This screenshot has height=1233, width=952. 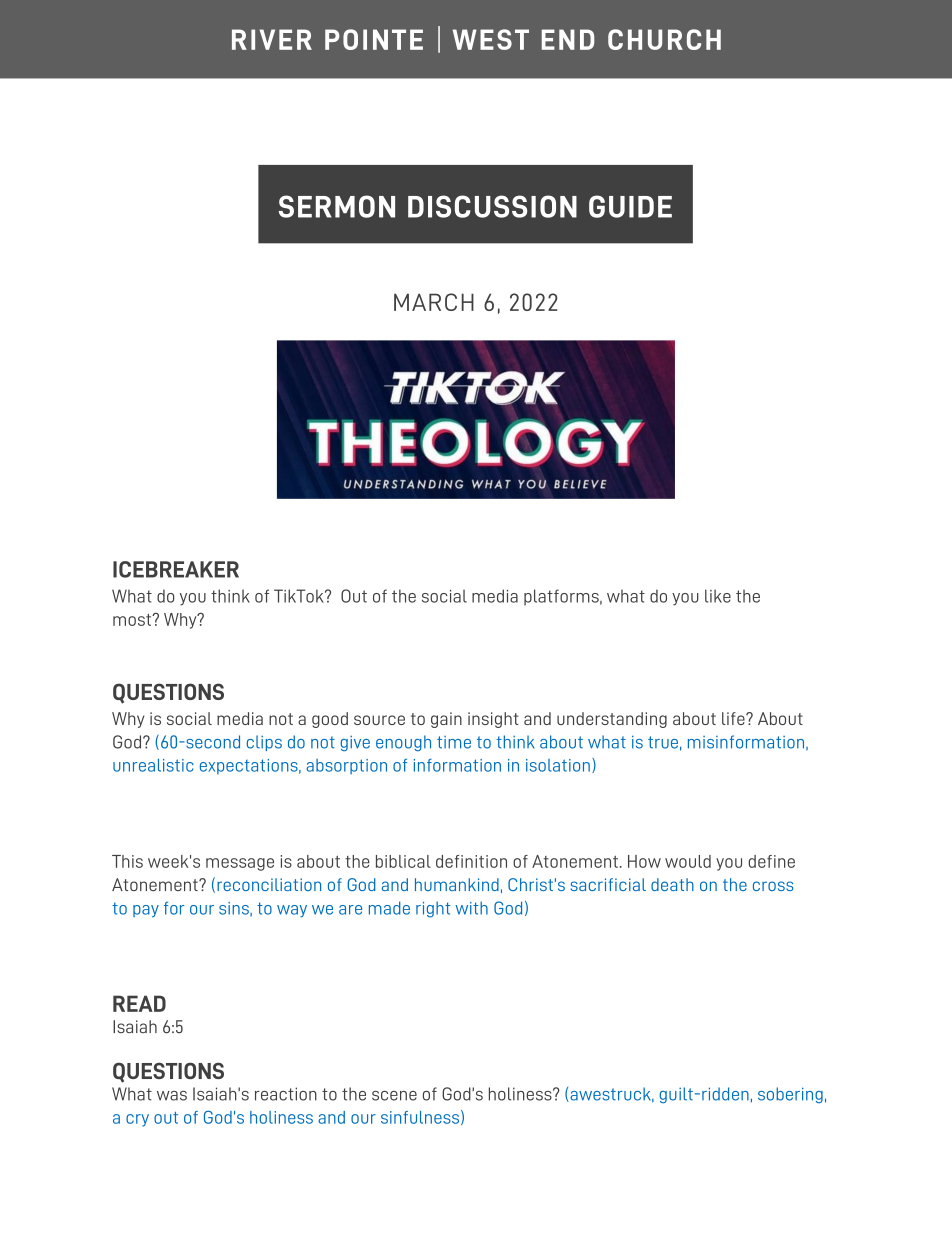 What do you see at coordinates (337, 206) in the screenshot?
I see `SERMON` at bounding box center [337, 206].
